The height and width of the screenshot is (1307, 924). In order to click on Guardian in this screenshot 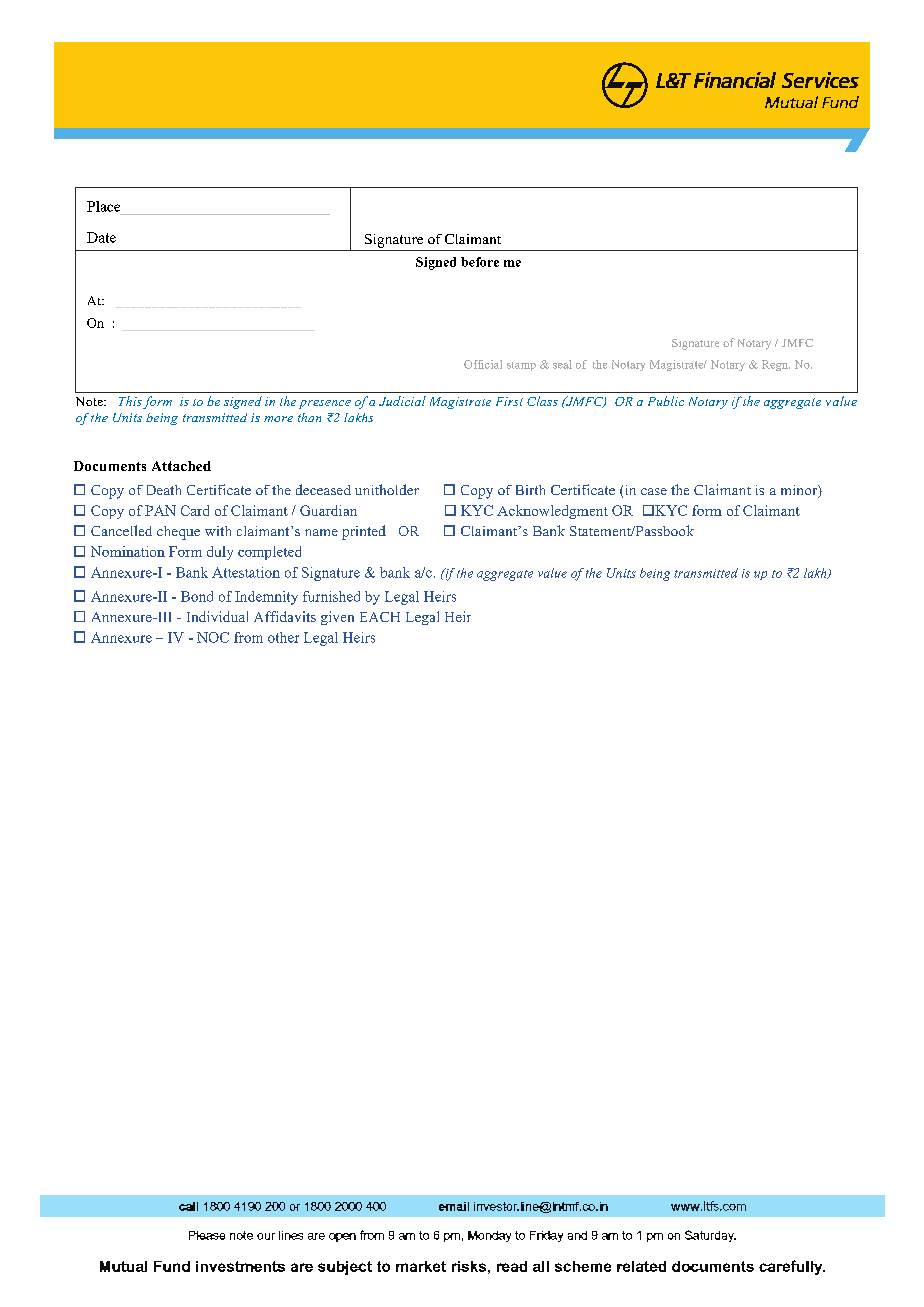, I will do `click(328, 510)`.
